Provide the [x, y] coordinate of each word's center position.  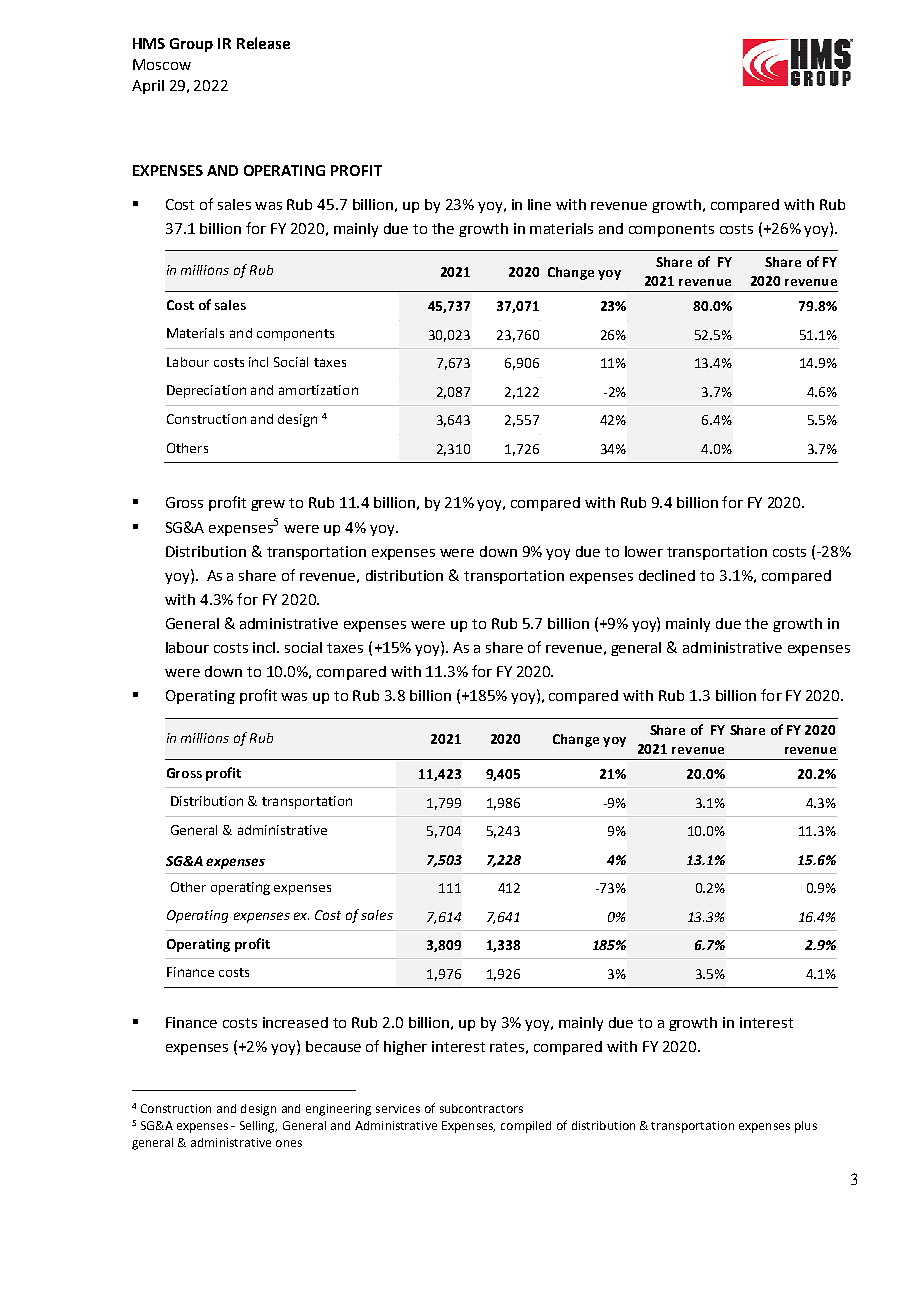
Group [191, 45]
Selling [258, 1127]
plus [806, 1127]
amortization [318, 390]
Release [263, 43]
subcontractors [481, 1108]
